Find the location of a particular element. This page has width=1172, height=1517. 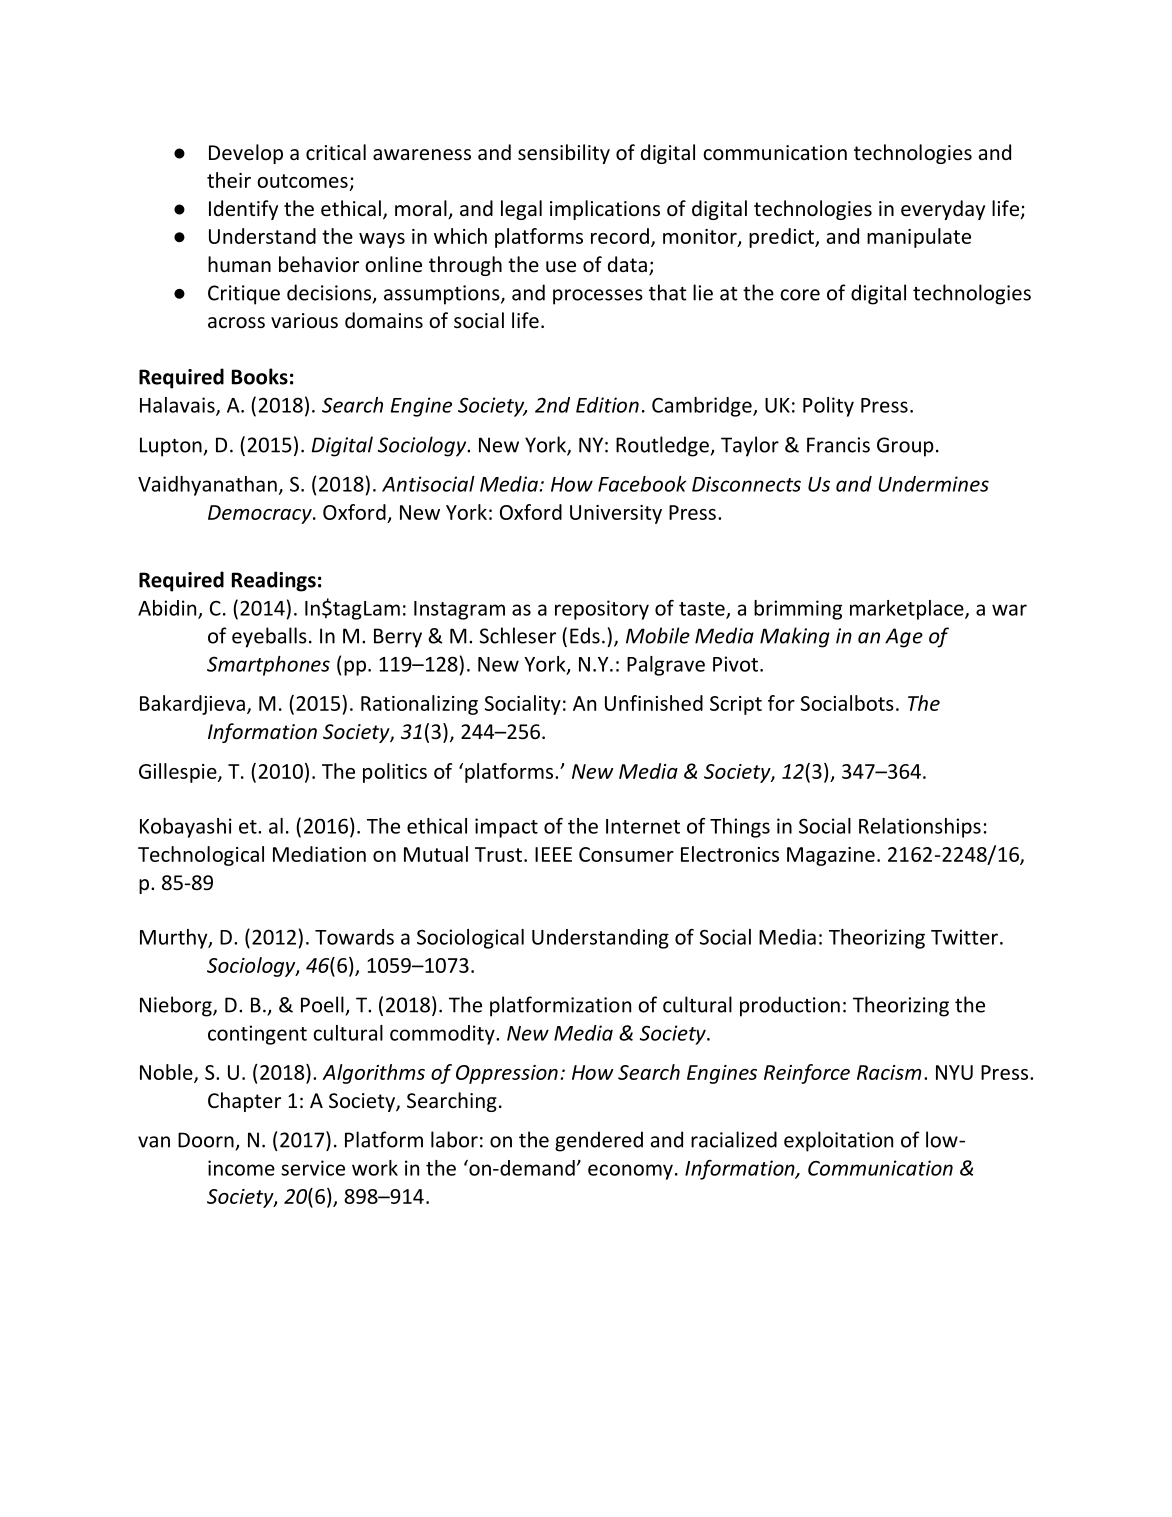

sensibility is located at coordinates (564, 154).
